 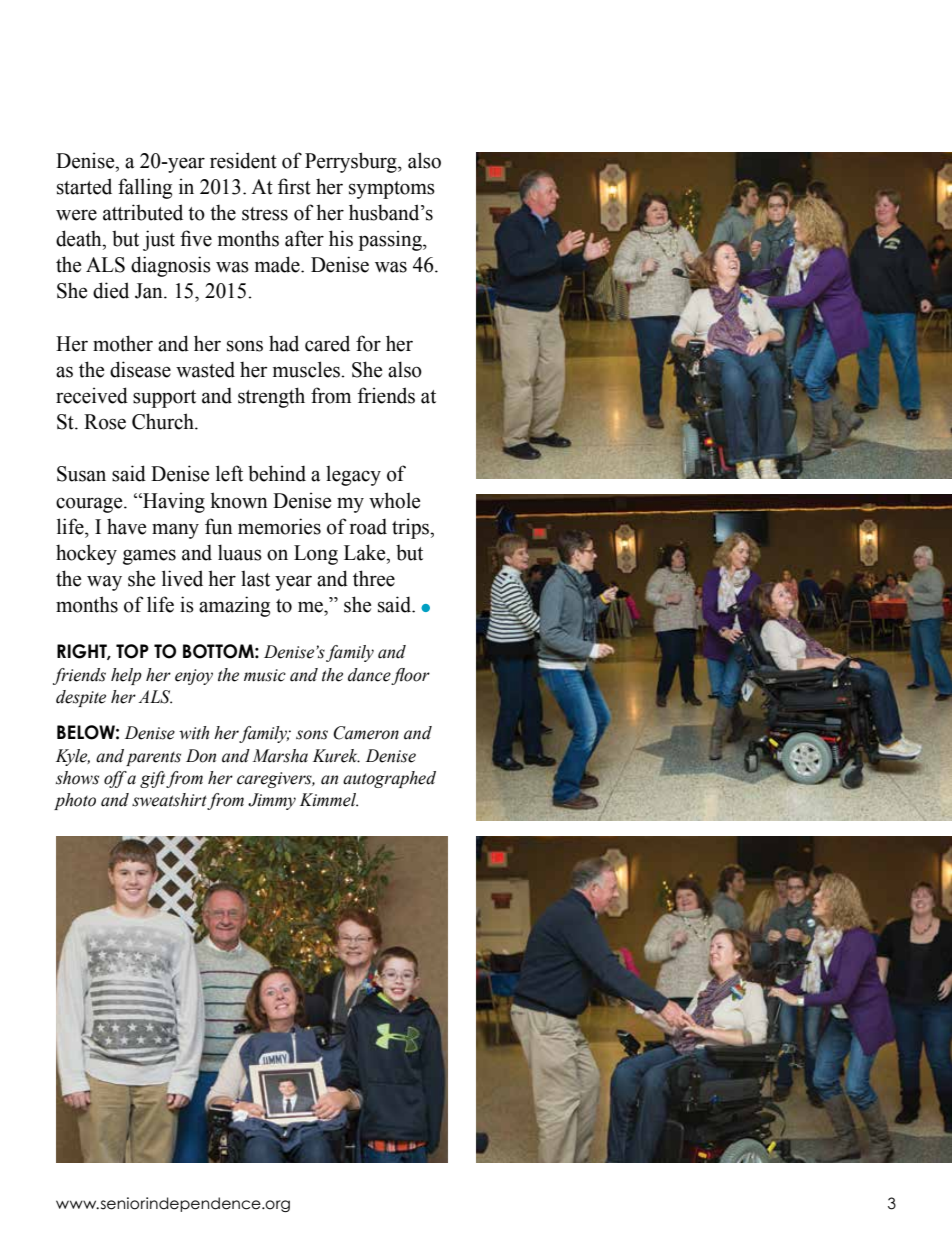 I want to click on resident, so click(x=243, y=160).
